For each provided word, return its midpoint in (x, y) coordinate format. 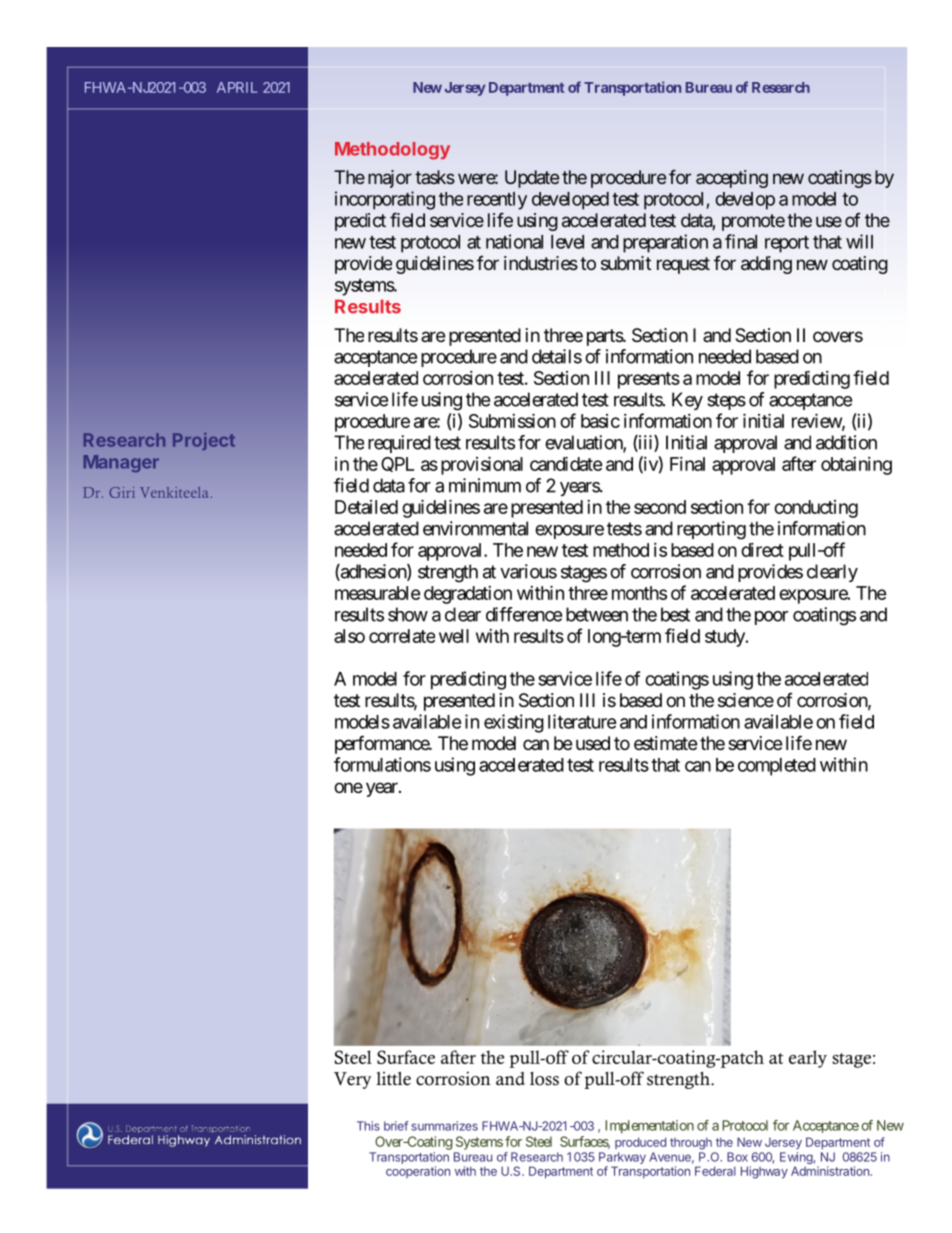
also (349, 636)
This (368, 1126)
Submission (512, 420)
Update (532, 179)
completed (777, 767)
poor (771, 618)
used (593, 743)
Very (353, 1080)
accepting (732, 179)
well (454, 636)
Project (204, 441)
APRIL (237, 87)
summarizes (444, 1126)
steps (726, 401)
